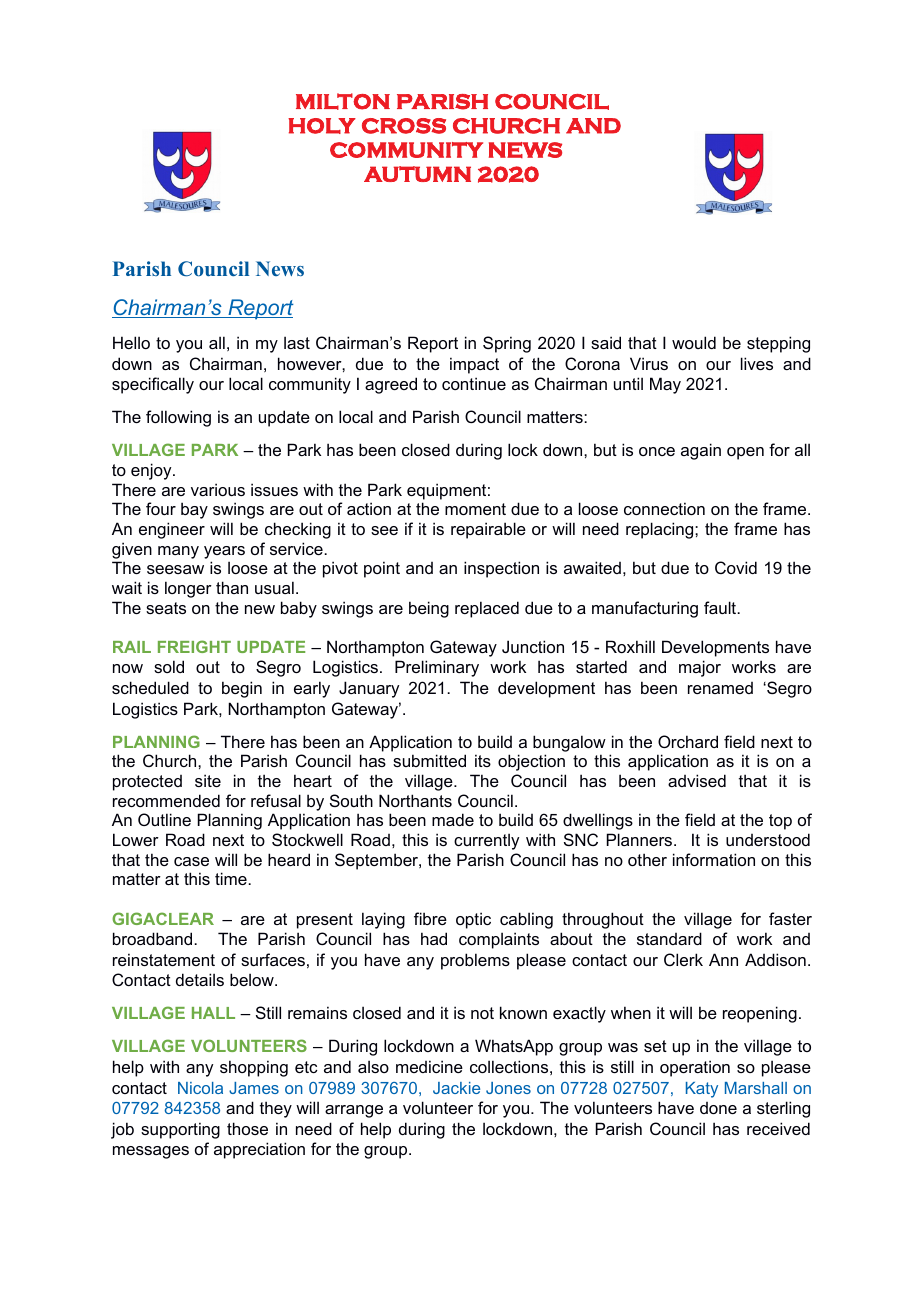 This document has width=924, height=1308. Describe the element at coordinates (180, 1130) in the document. I see `supporting` at that location.
